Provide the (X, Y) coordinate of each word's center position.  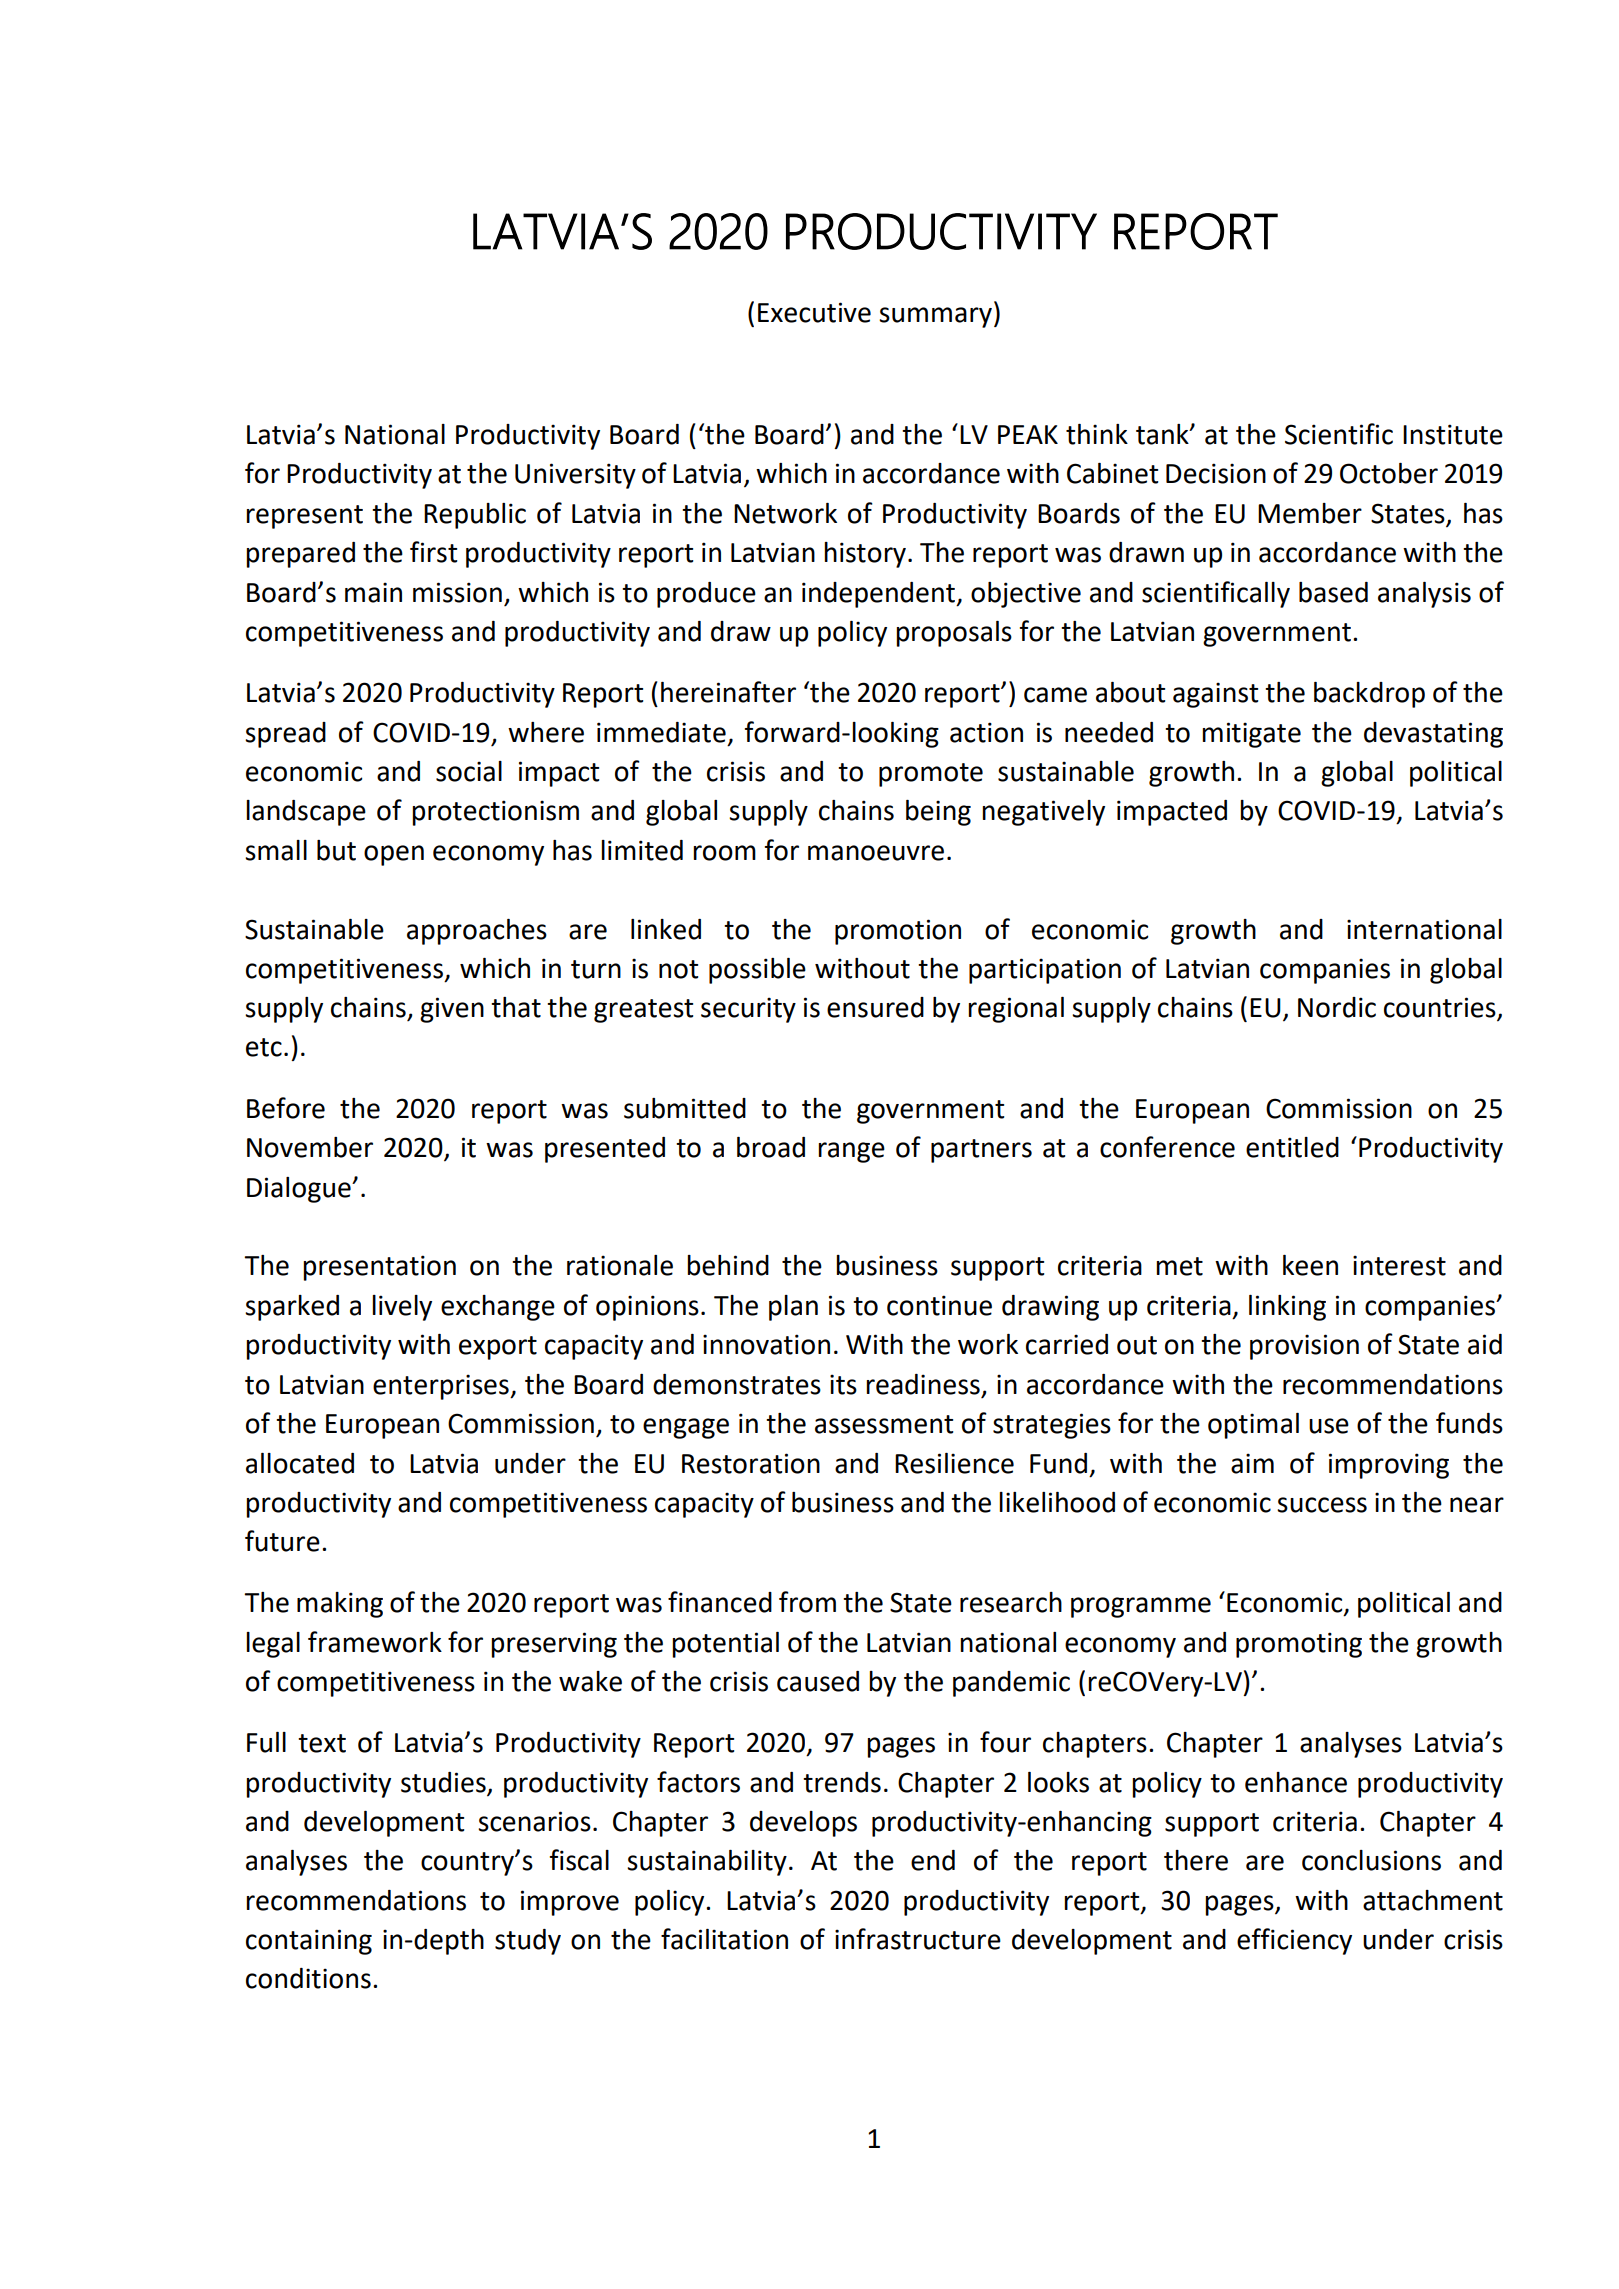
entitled (1292, 1147)
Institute (1453, 434)
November (310, 1147)
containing (309, 1942)
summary (935, 317)
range (851, 1152)
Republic (475, 516)
